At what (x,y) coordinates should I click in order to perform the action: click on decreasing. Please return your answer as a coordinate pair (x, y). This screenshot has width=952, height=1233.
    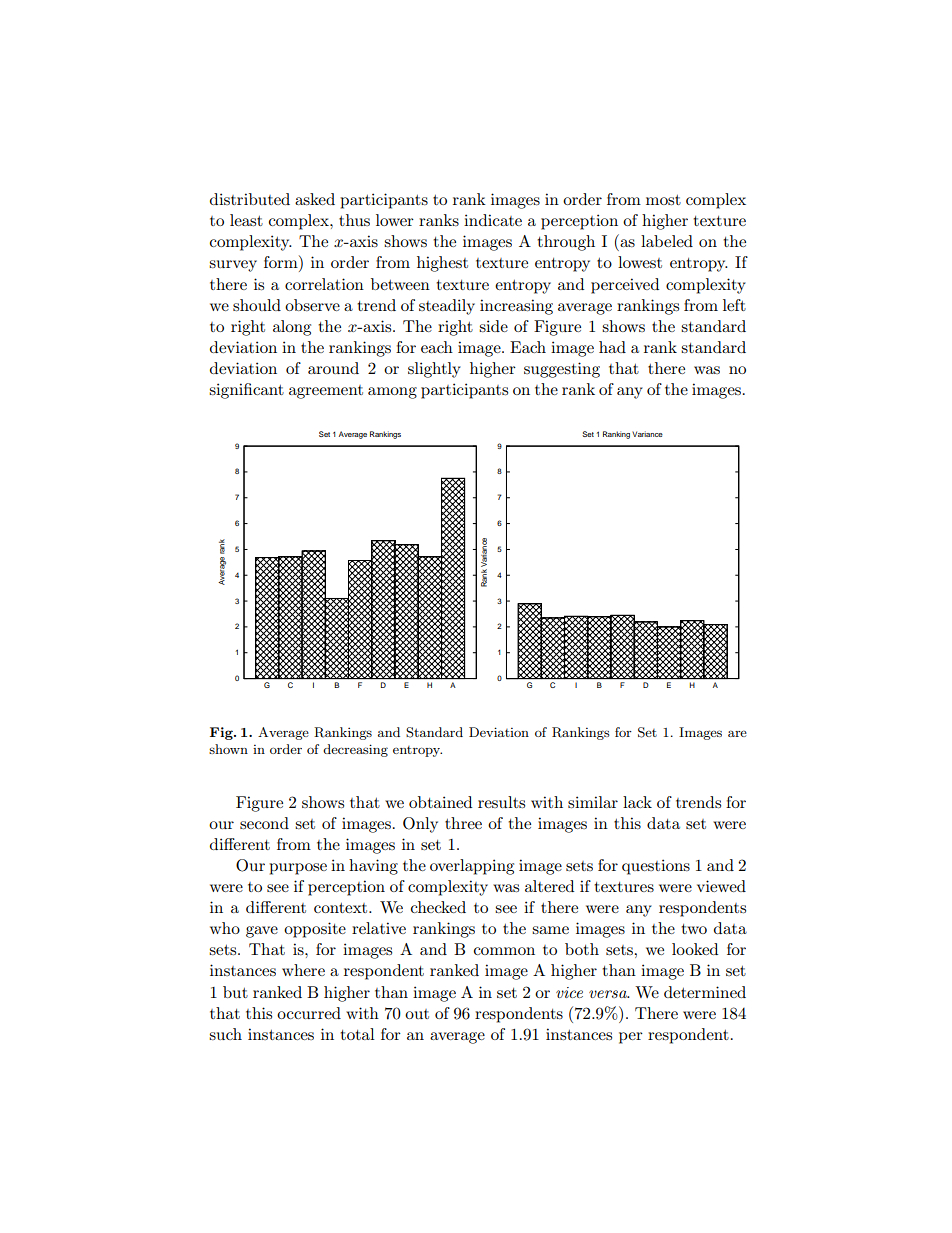
    Looking at the image, I should click on (355, 750).
